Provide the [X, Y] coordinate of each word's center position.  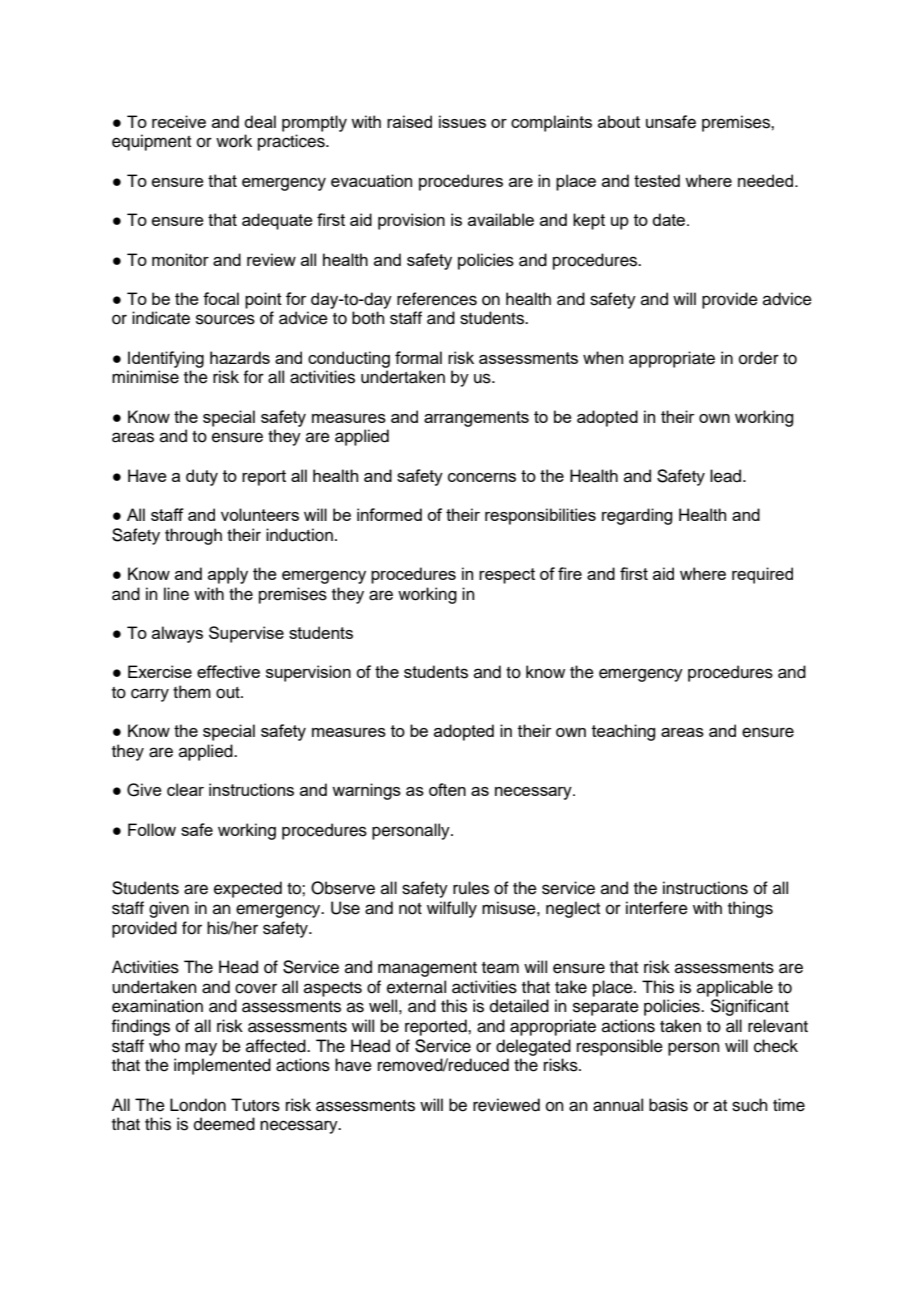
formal [418, 357]
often [447, 789]
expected [248, 889]
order [759, 358]
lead [727, 476]
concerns [482, 477]
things [750, 909]
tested [657, 180]
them [192, 692]
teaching [623, 732]
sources [225, 319]
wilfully [452, 909]
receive [179, 121]
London [198, 1105]
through [193, 536]
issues [462, 121]
